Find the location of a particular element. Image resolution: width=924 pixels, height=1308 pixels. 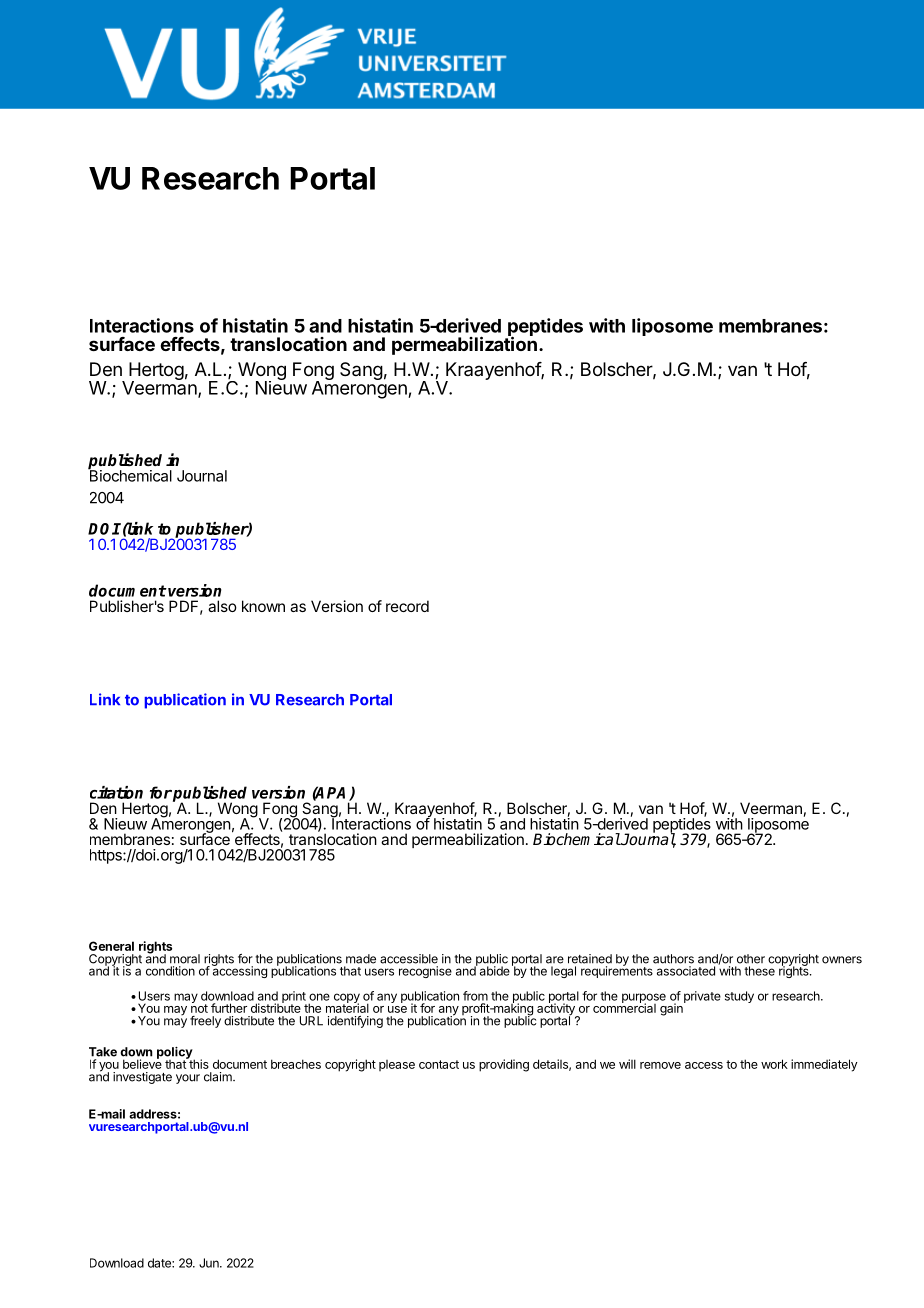

known is located at coordinates (263, 606).
